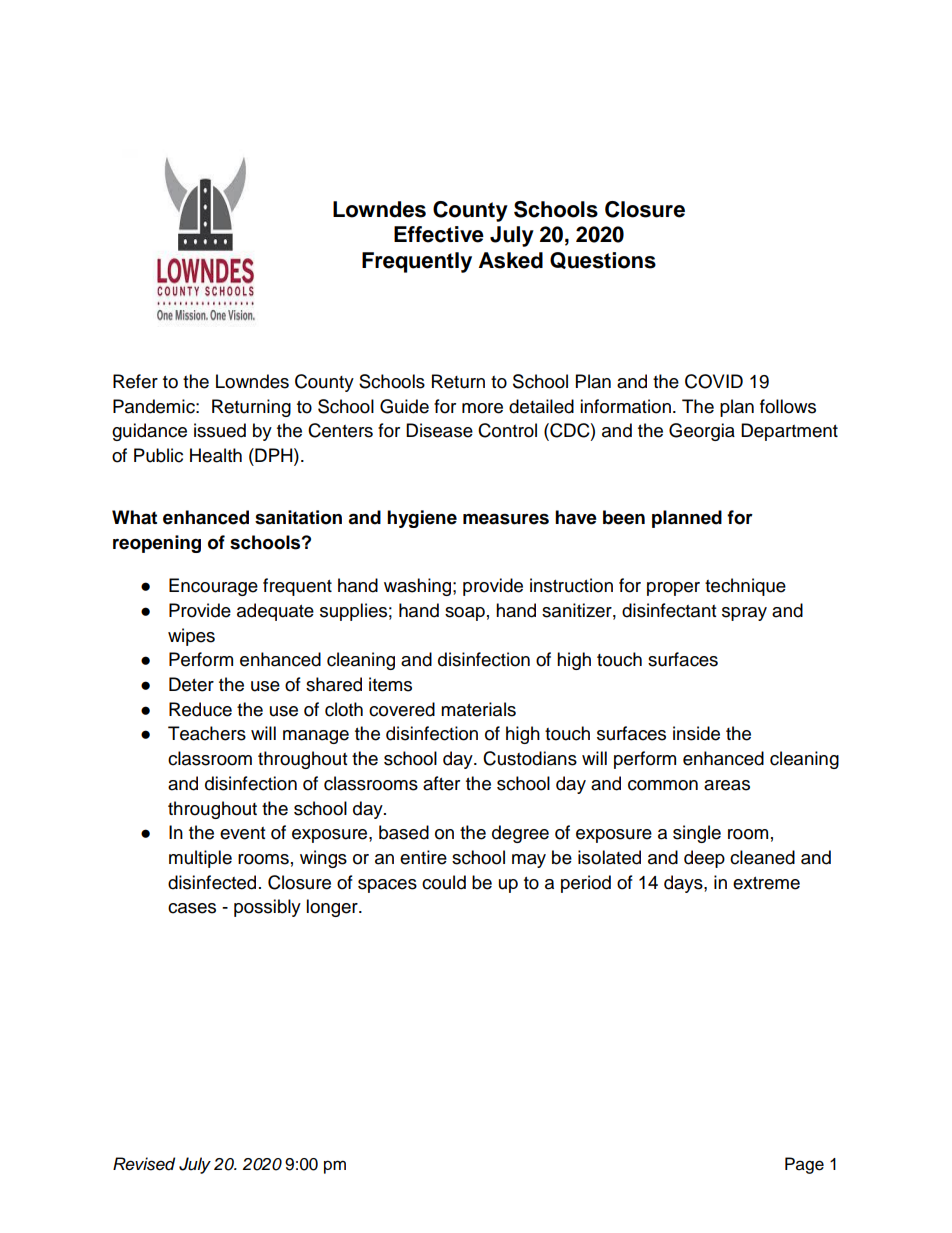 This image has height=1233, width=952. I want to click on Revised, so click(144, 1164).
